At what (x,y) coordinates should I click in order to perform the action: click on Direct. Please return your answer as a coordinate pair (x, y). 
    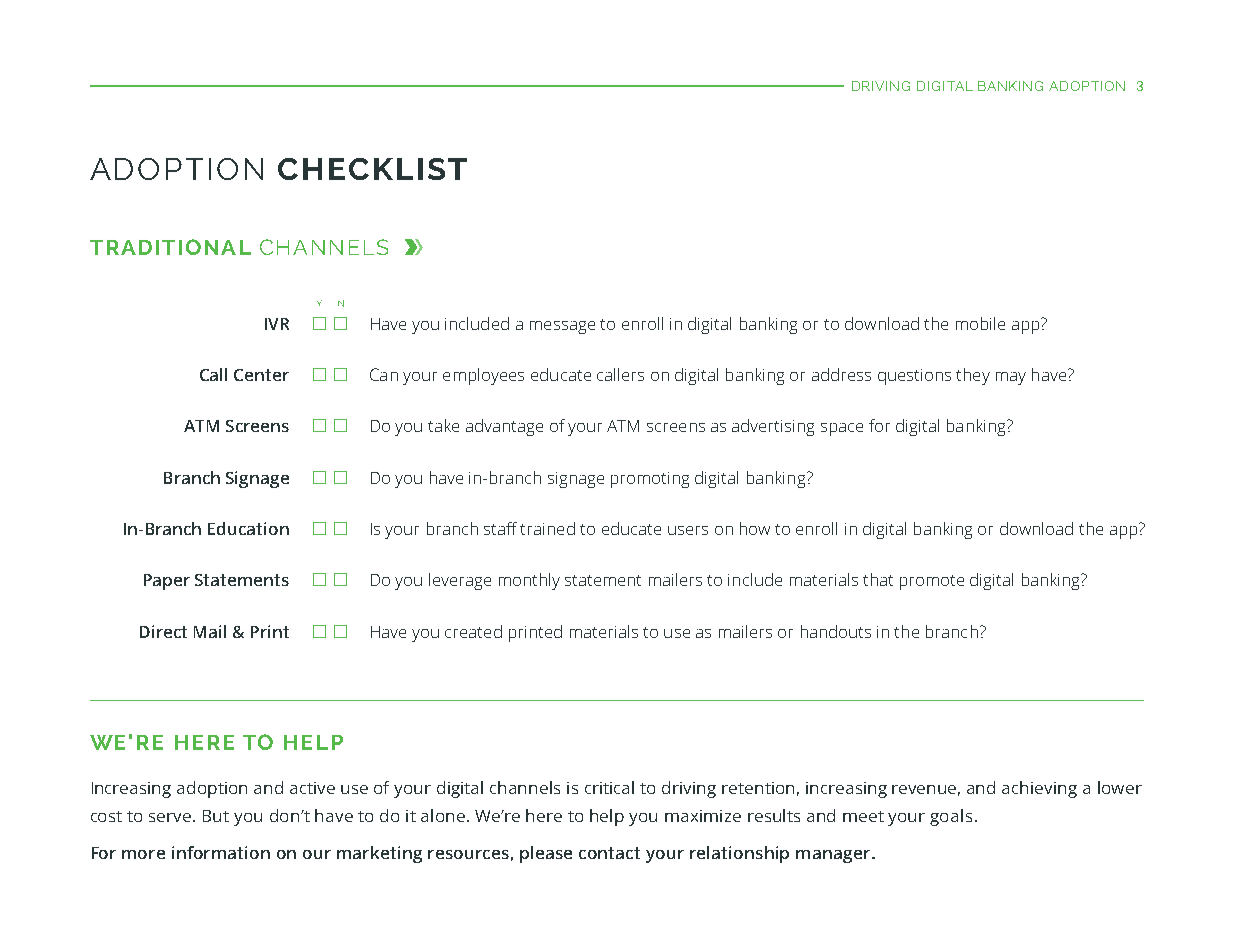
    Looking at the image, I should click on (163, 631).
